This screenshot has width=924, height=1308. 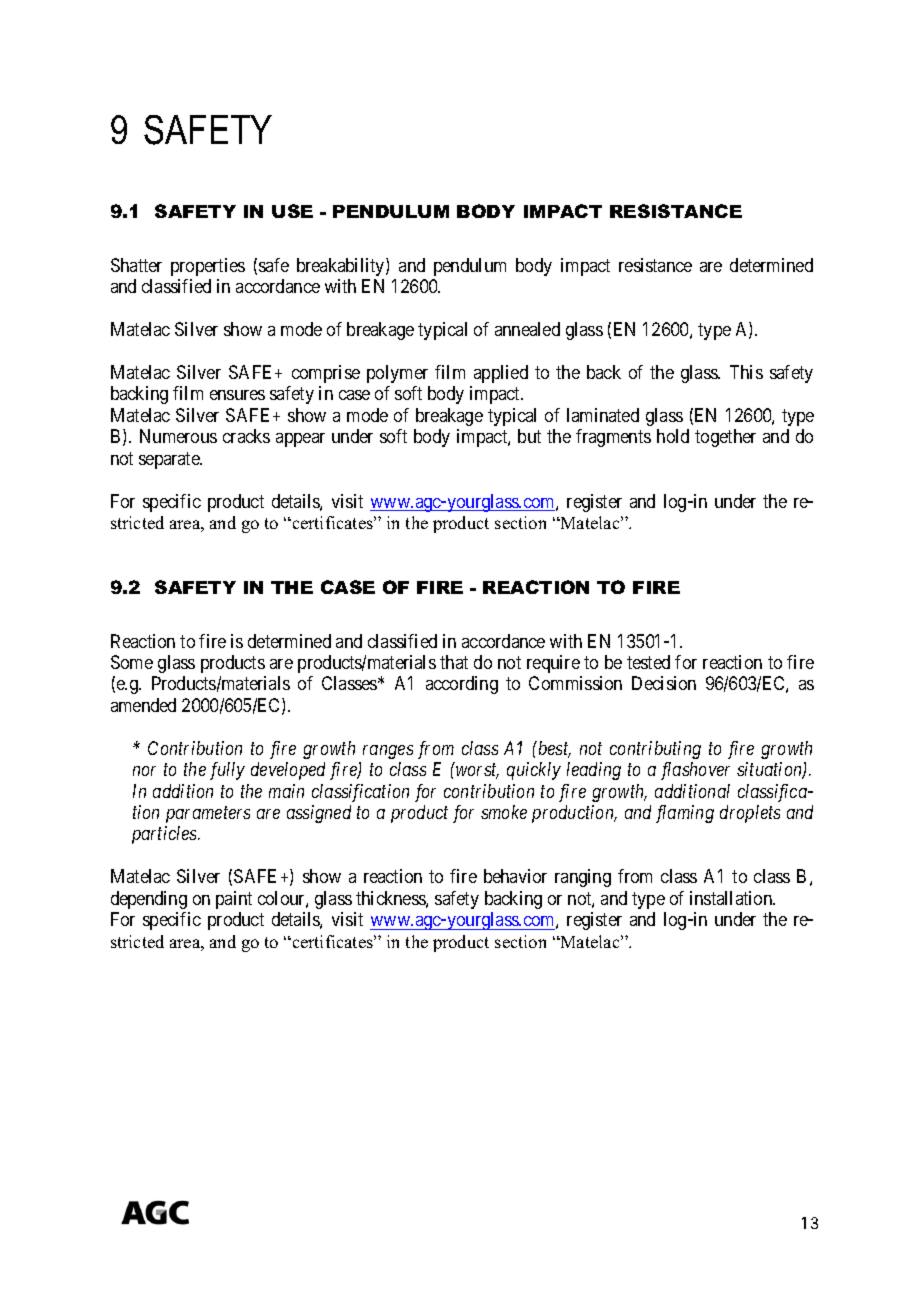 What do you see at coordinates (208, 267) in the screenshot?
I see `properties` at bounding box center [208, 267].
